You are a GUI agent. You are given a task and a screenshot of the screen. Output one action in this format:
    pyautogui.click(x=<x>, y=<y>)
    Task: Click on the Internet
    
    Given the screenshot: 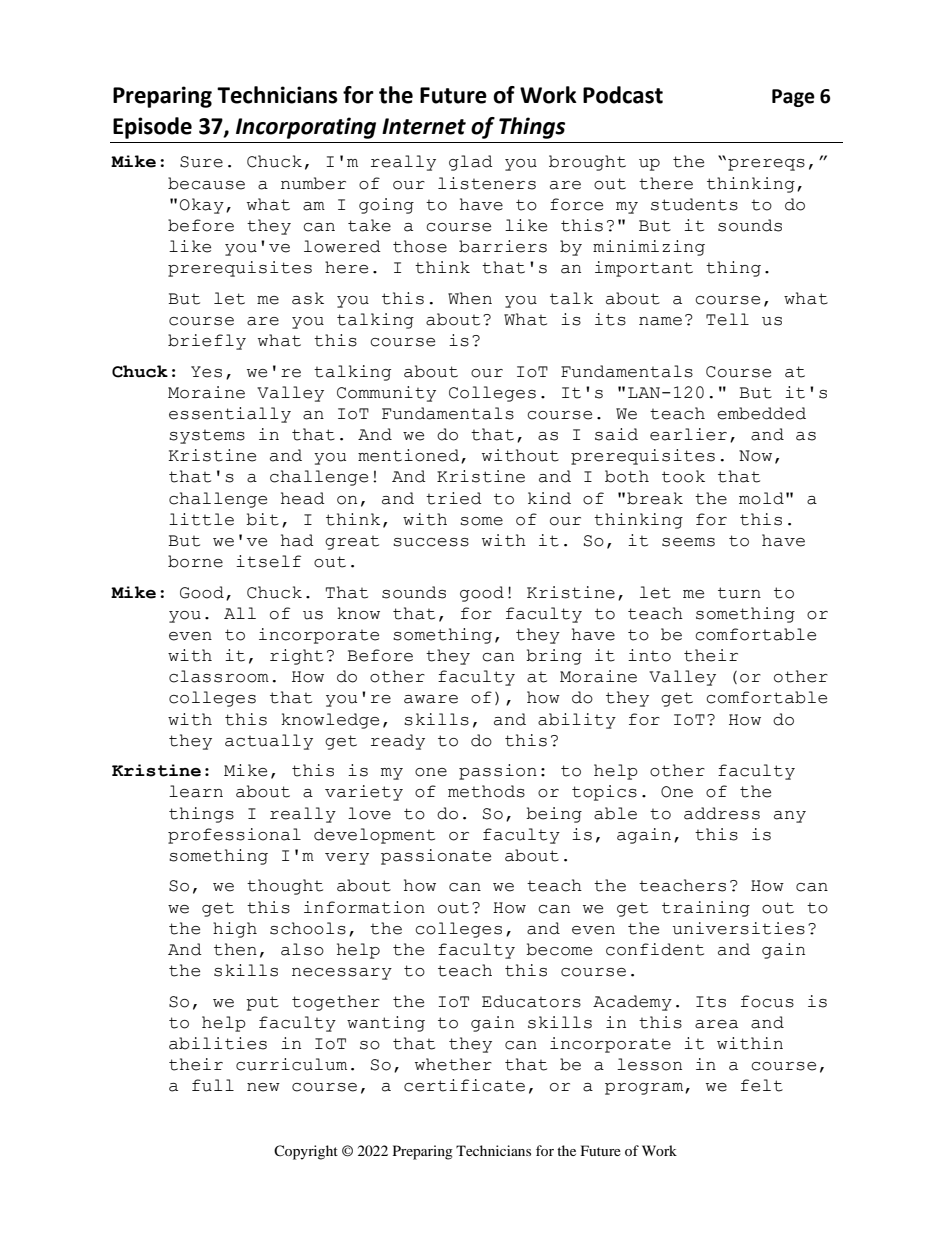 What is the action you would take?
    pyautogui.click(x=424, y=126)
